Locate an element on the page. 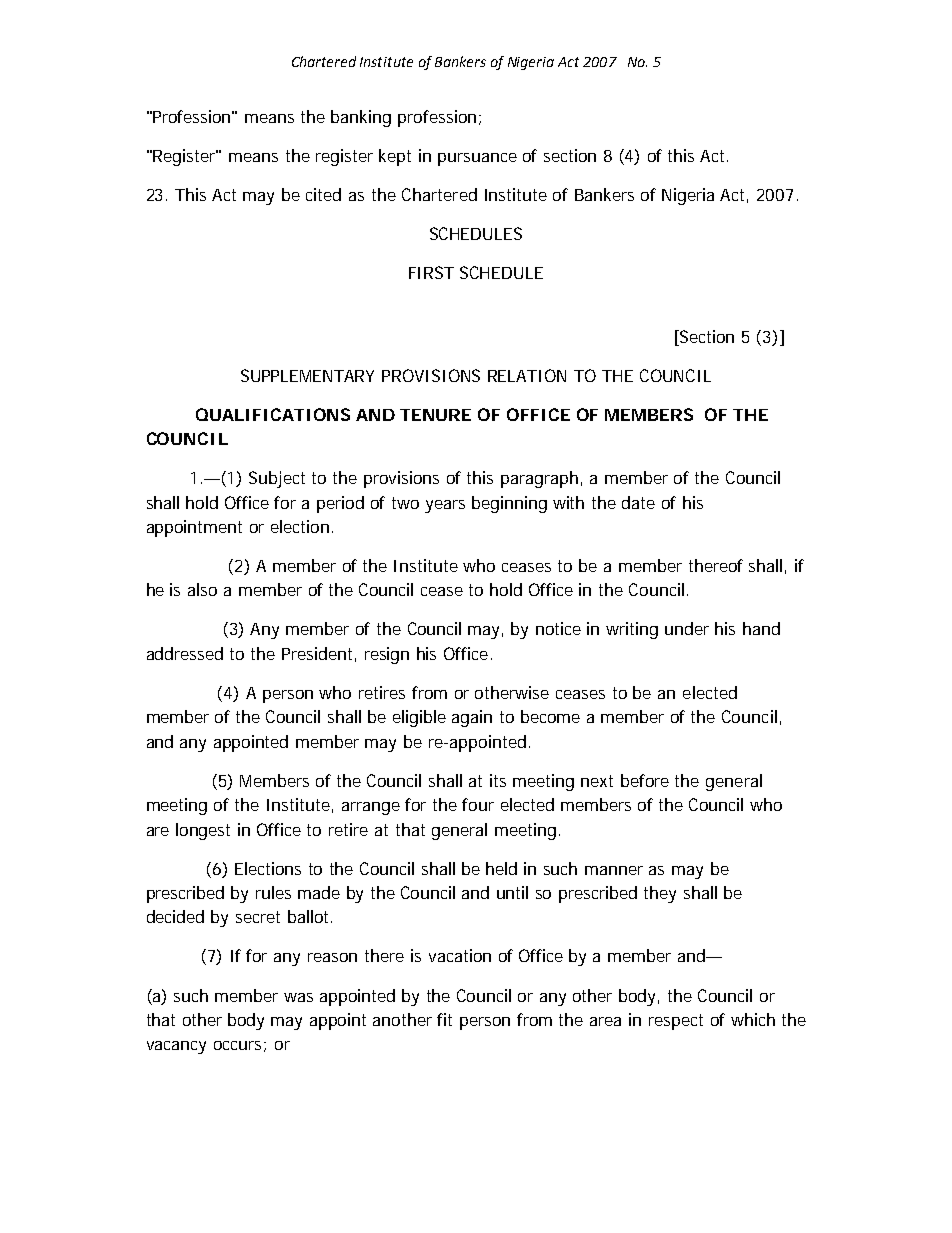  addressed is located at coordinates (185, 653).
